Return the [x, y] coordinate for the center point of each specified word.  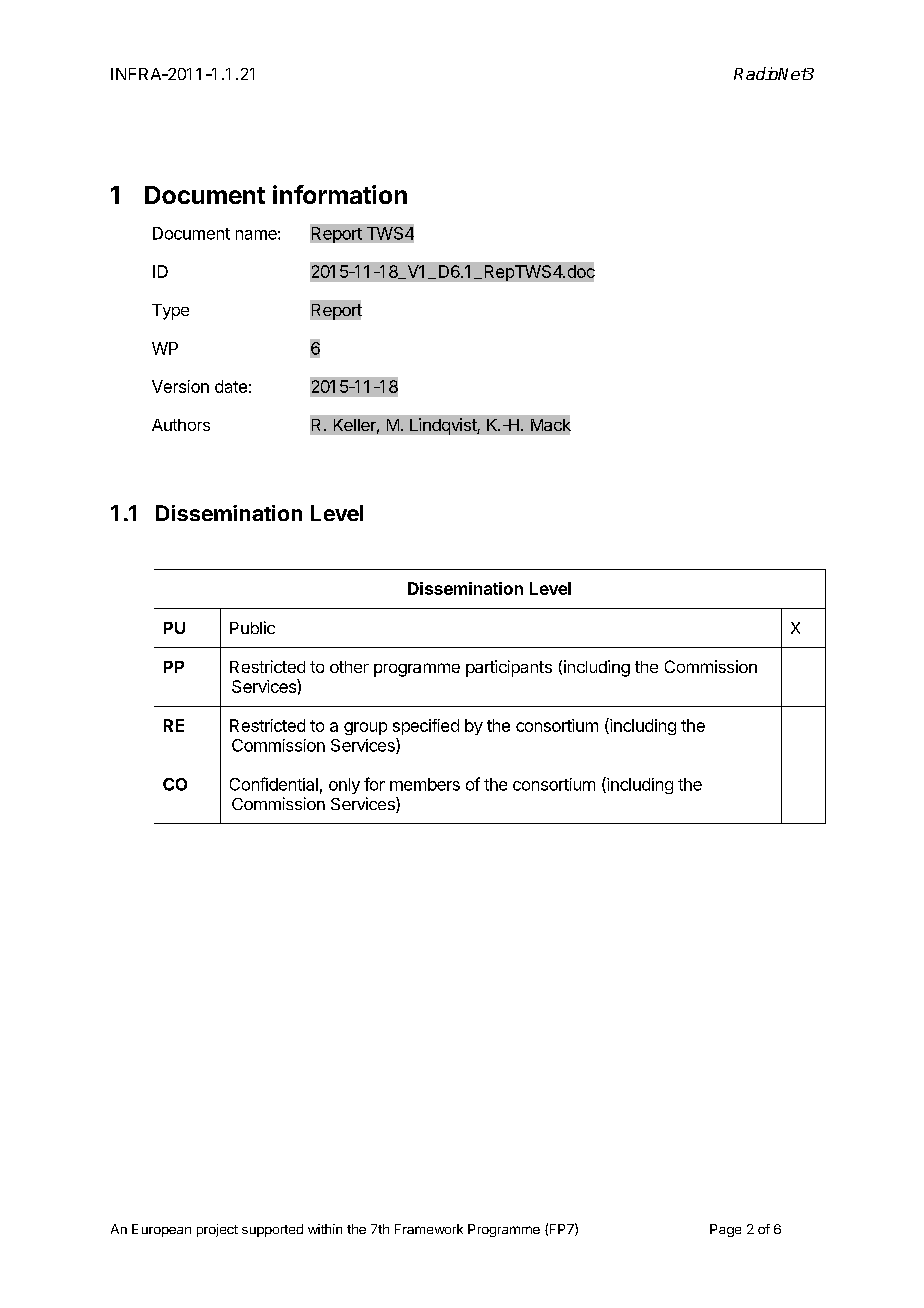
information [340, 194]
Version [180, 386]
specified [426, 727]
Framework [429, 1229]
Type [170, 312]
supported [272, 1230]
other [349, 667]
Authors [181, 425]
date [231, 386]
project [217, 1230]
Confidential [274, 784]
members [425, 784]
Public [252, 627]
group [365, 728]
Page [725, 1230]
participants [509, 668]
